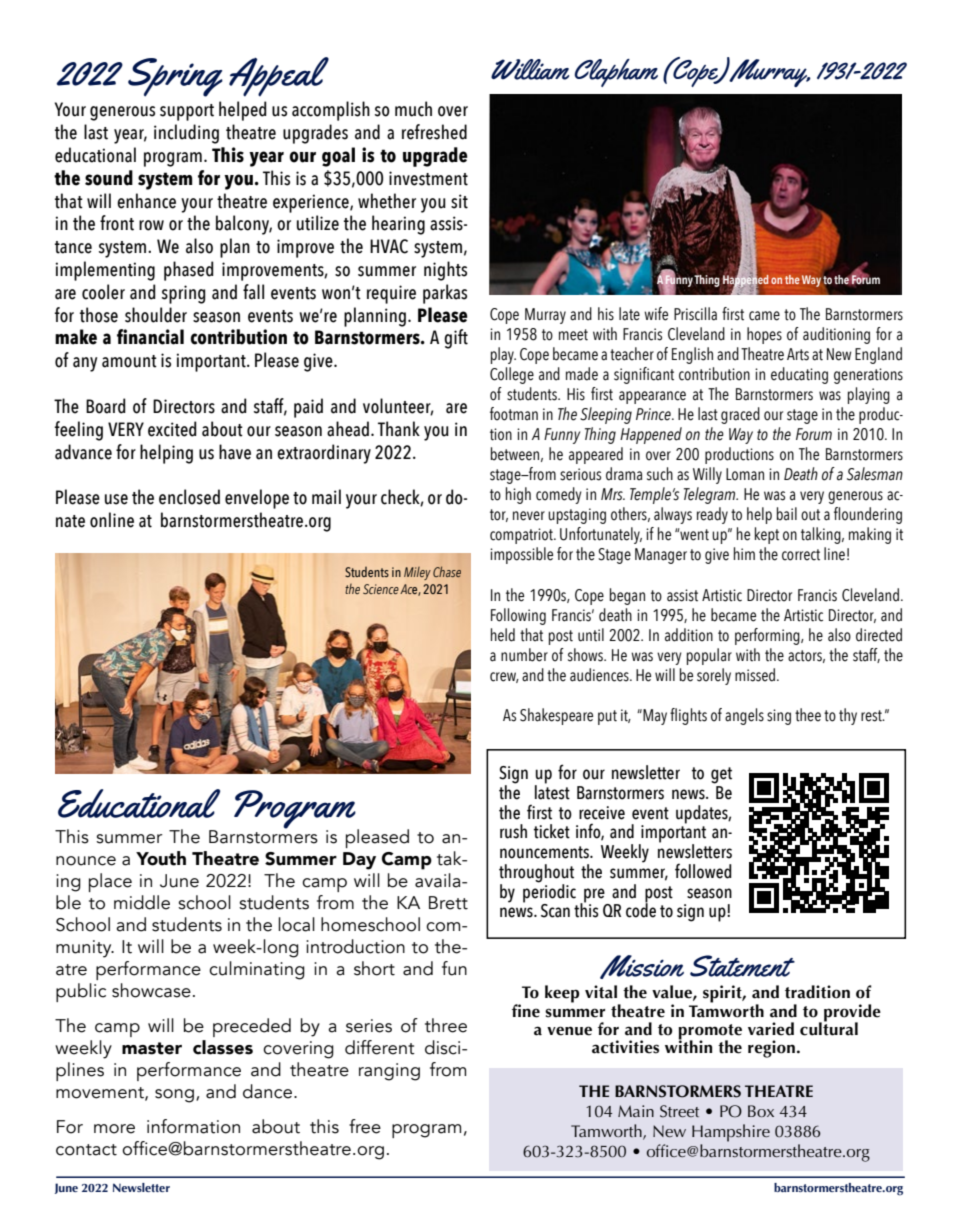 This page has height=1232, width=958. Describe the element at coordinates (616, 73) in the page. I see `Clapham` at that location.
